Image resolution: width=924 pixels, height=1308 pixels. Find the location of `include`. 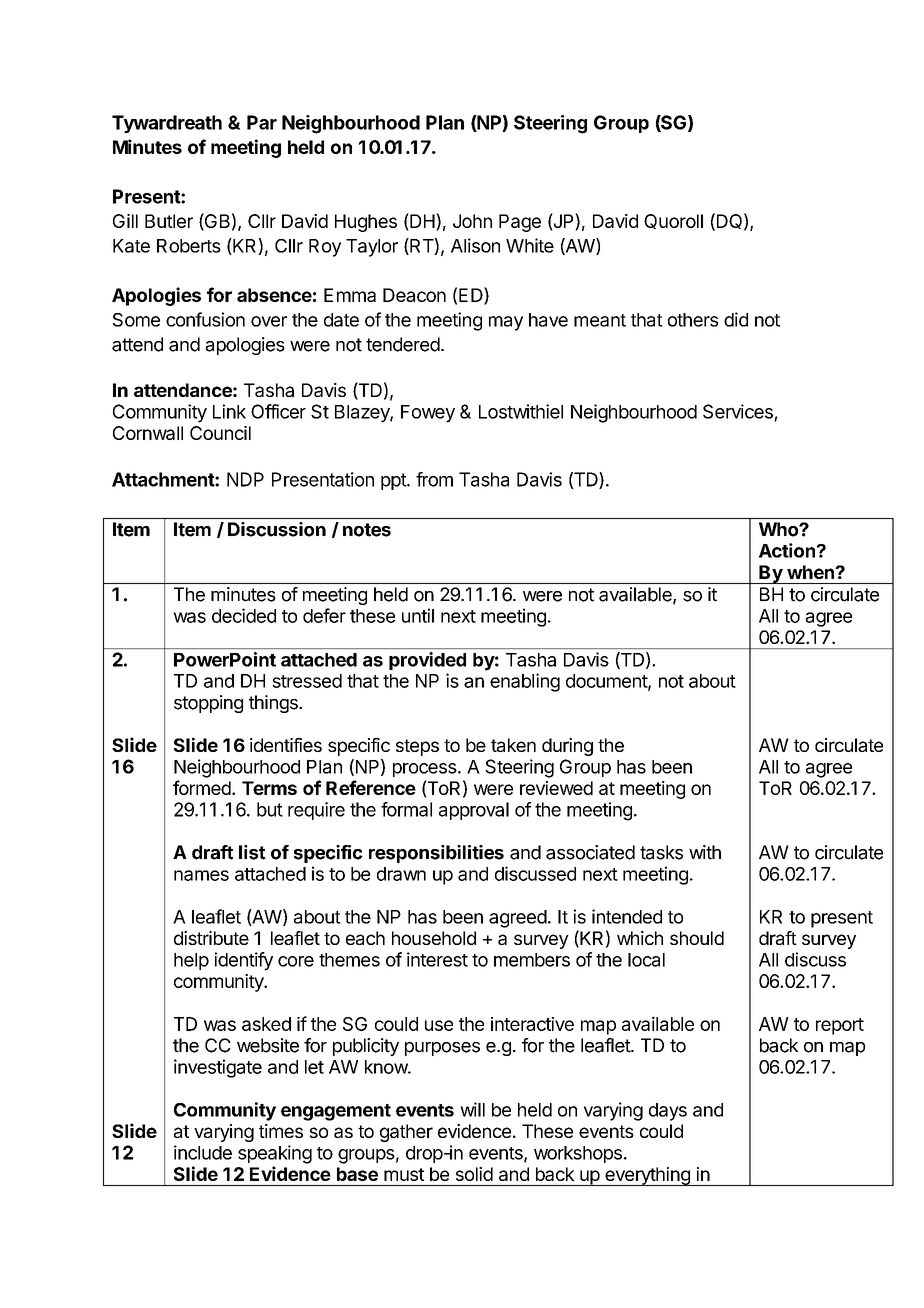

include is located at coordinates (203, 1152).
